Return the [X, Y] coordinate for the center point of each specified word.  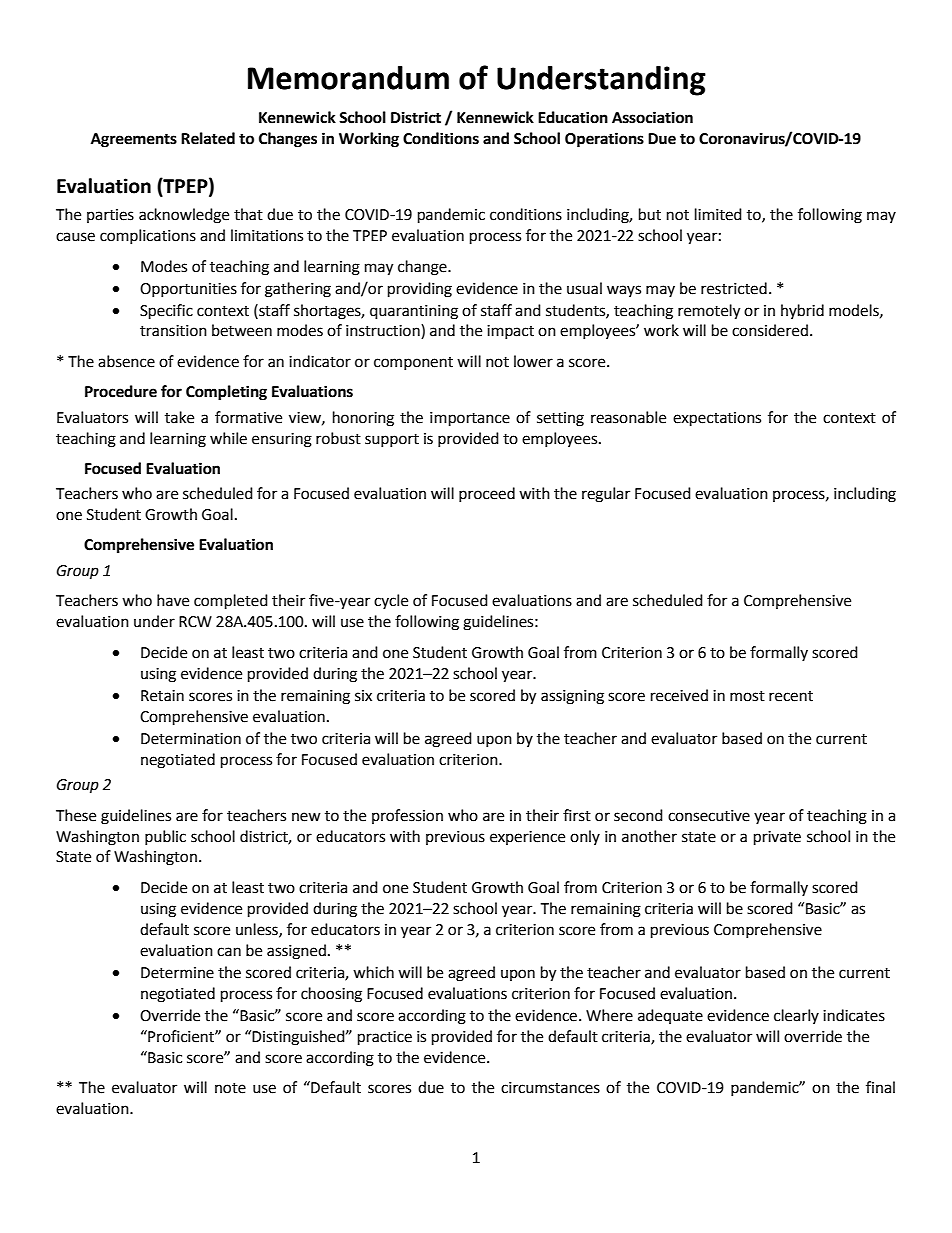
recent [791, 696]
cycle [391, 601]
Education [573, 117]
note [230, 1088]
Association [652, 117]
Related [208, 138]
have [173, 600]
